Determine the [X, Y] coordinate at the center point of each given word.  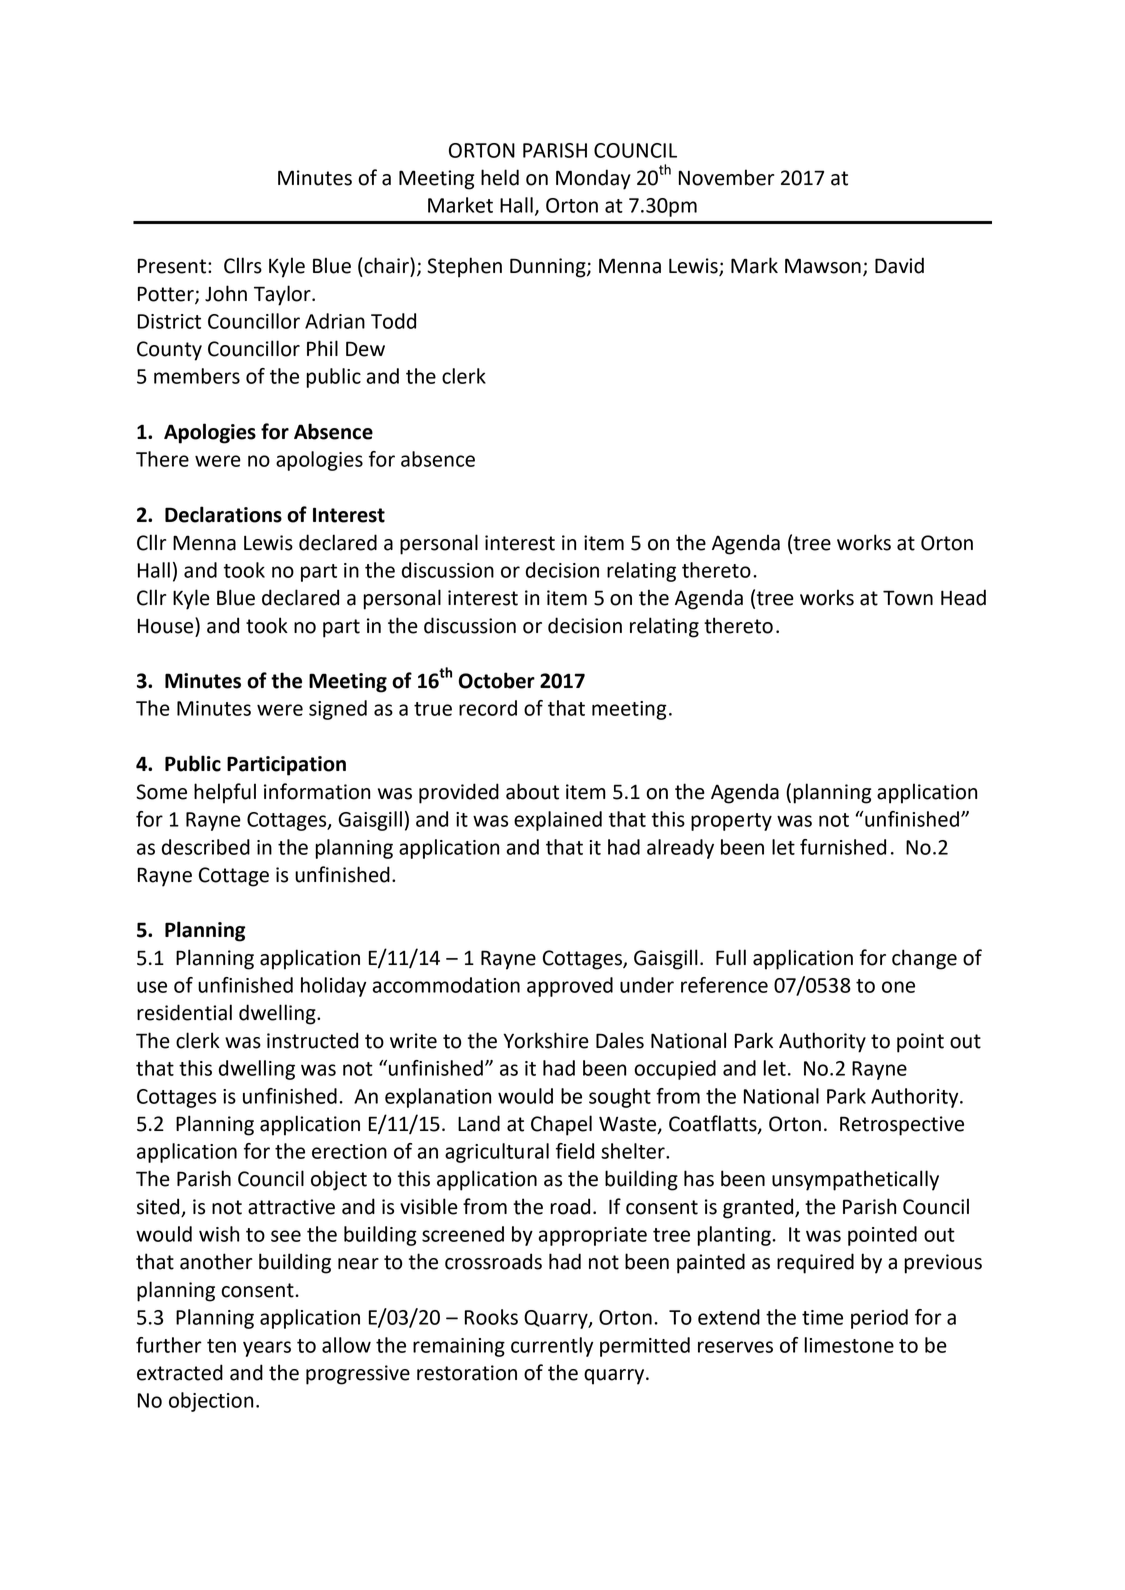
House [167, 625]
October [497, 680]
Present [173, 266]
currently [552, 1347]
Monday [593, 179]
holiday [333, 987]
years [267, 1349]
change [924, 959]
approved [570, 987]
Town [908, 598]
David [899, 265]
